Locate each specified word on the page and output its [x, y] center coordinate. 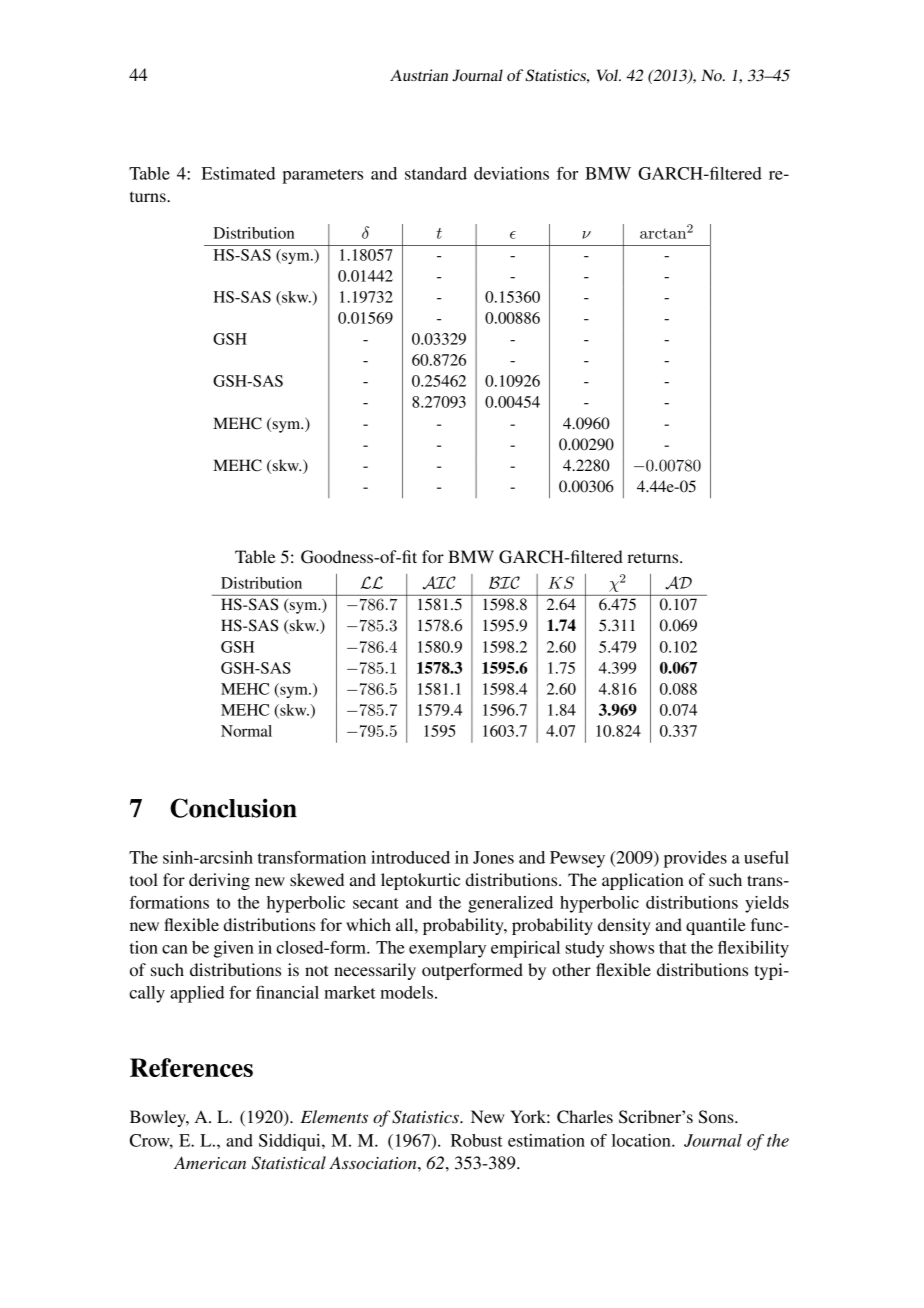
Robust [477, 1140]
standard [436, 173]
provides [695, 859]
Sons [717, 1117]
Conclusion [233, 808]
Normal [246, 731]
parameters [322, 176]
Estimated [238, 173]
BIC [504, 582]
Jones [493, 857]
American [210, 1162]
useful [766, 857]
